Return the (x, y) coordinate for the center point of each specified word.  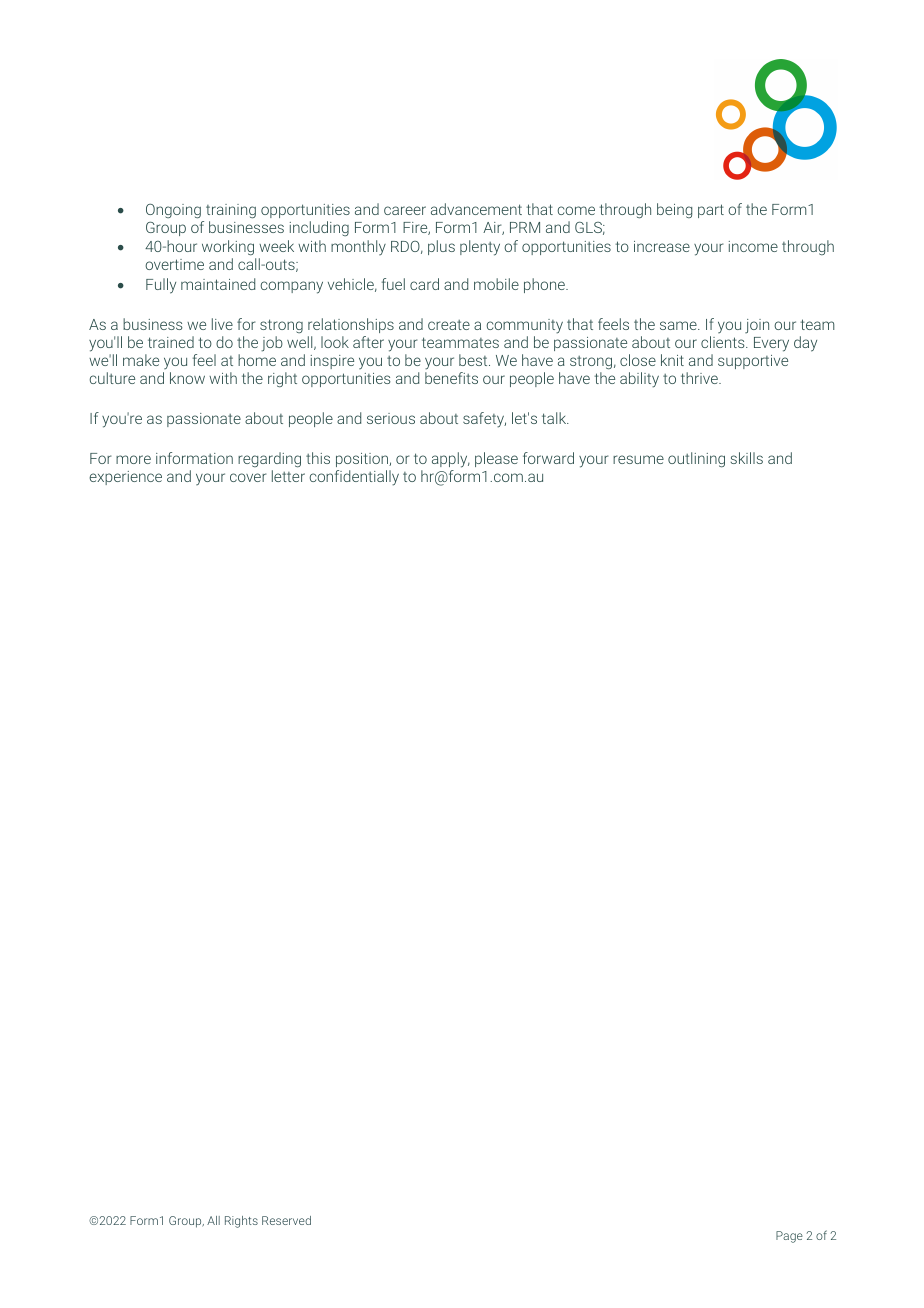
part (711, 211)
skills (747, 458)
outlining (696, 460)
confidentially (354, 478)
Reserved (286, 1220)
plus (441, 247)
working (229, 249)
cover (248, 477)
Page (789, 1237)
